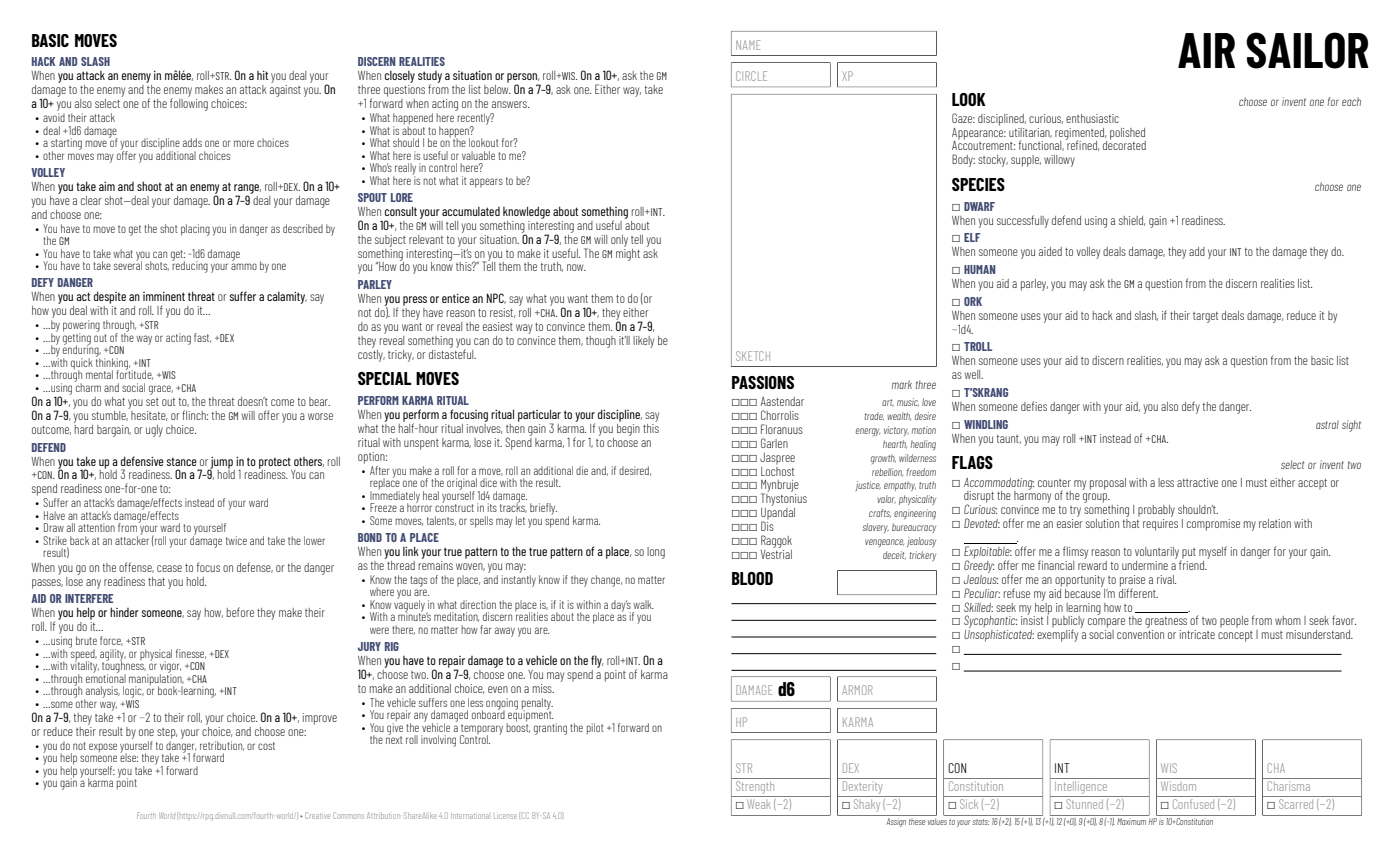  I want to click on ugly, so click(154, 431).
